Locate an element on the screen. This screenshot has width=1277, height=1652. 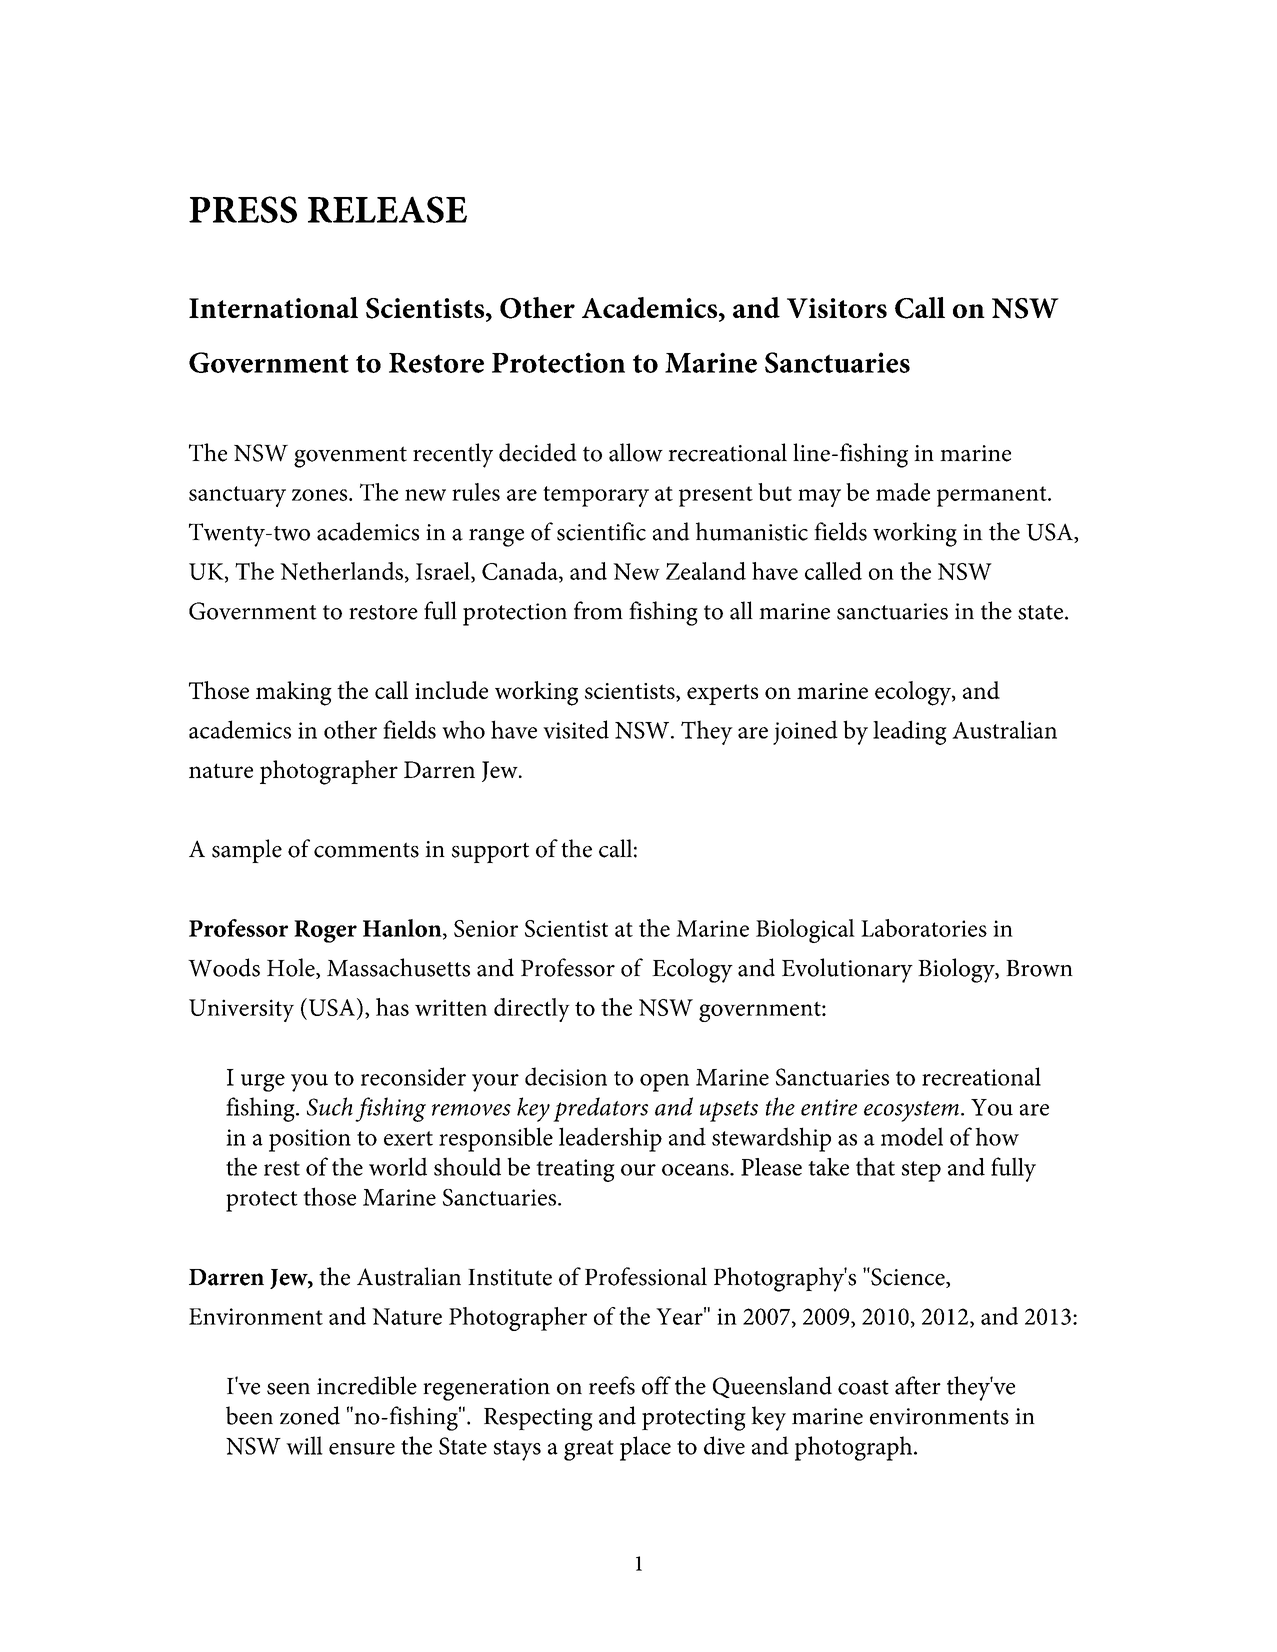
after is located at coordinates (918, 1385).
